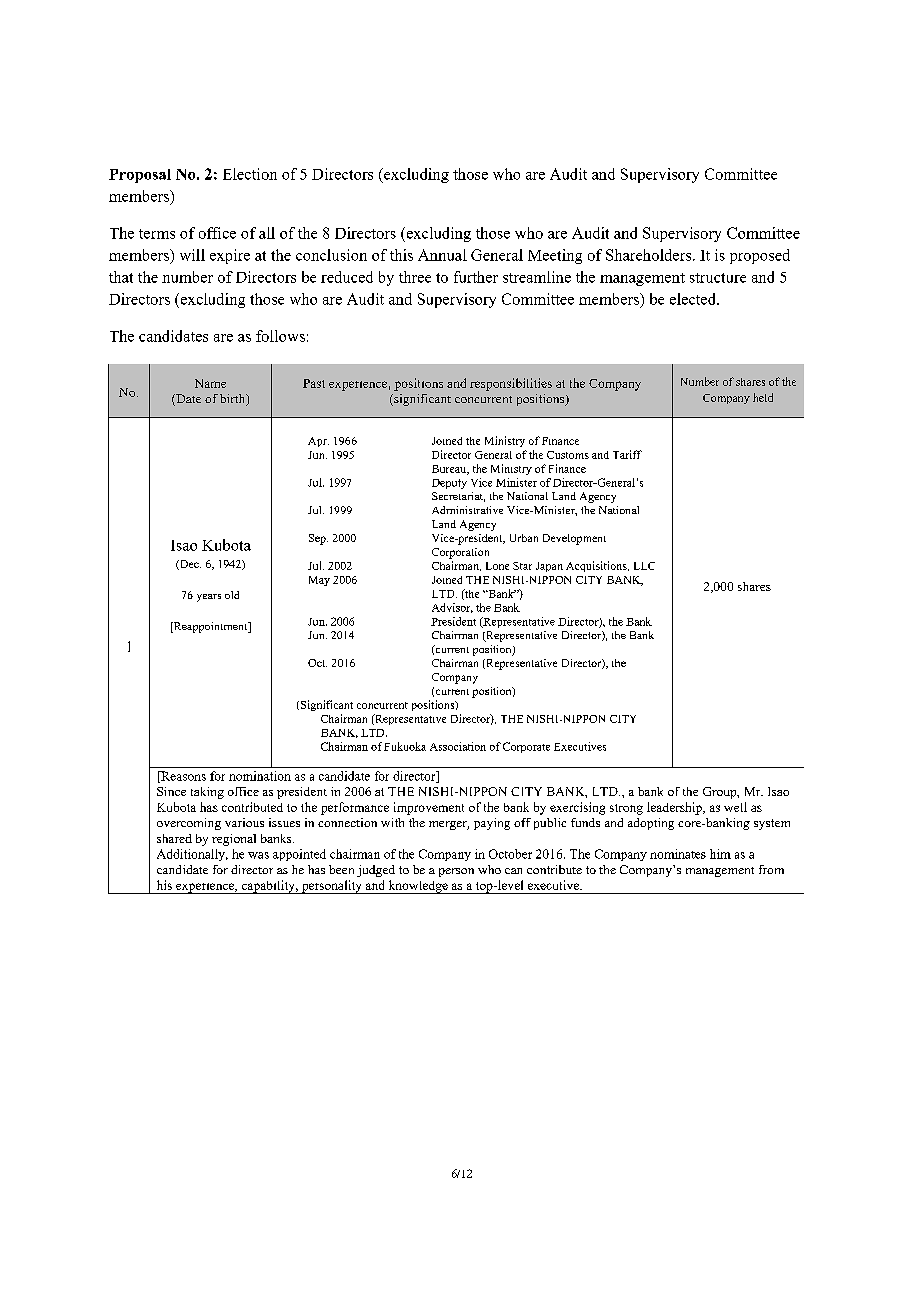 This screenshot has width=924, height=1308. I want to click on Corporate, so click(526, 747).
